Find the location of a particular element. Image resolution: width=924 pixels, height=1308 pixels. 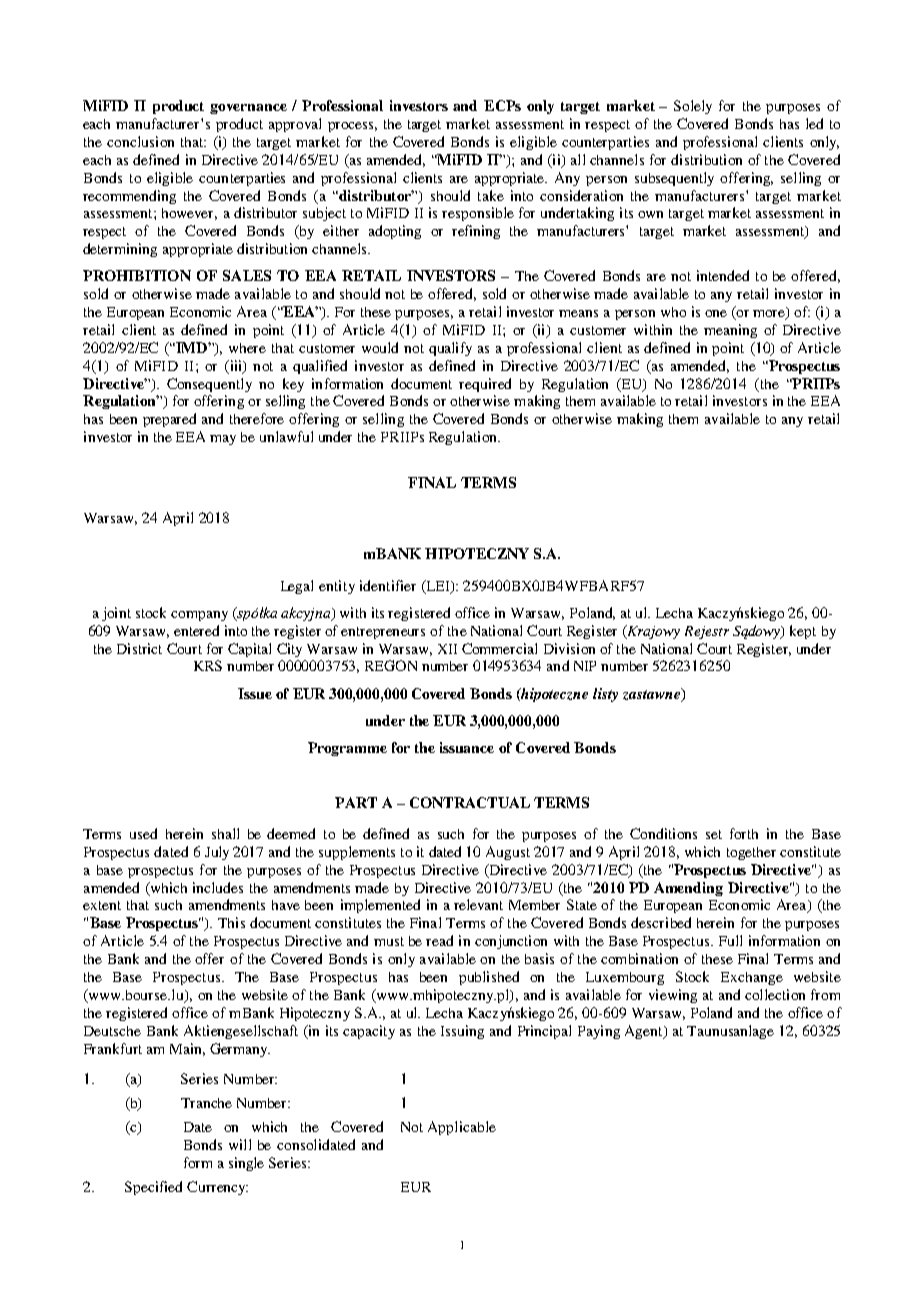

entered is located at coordinates (196, 630).
